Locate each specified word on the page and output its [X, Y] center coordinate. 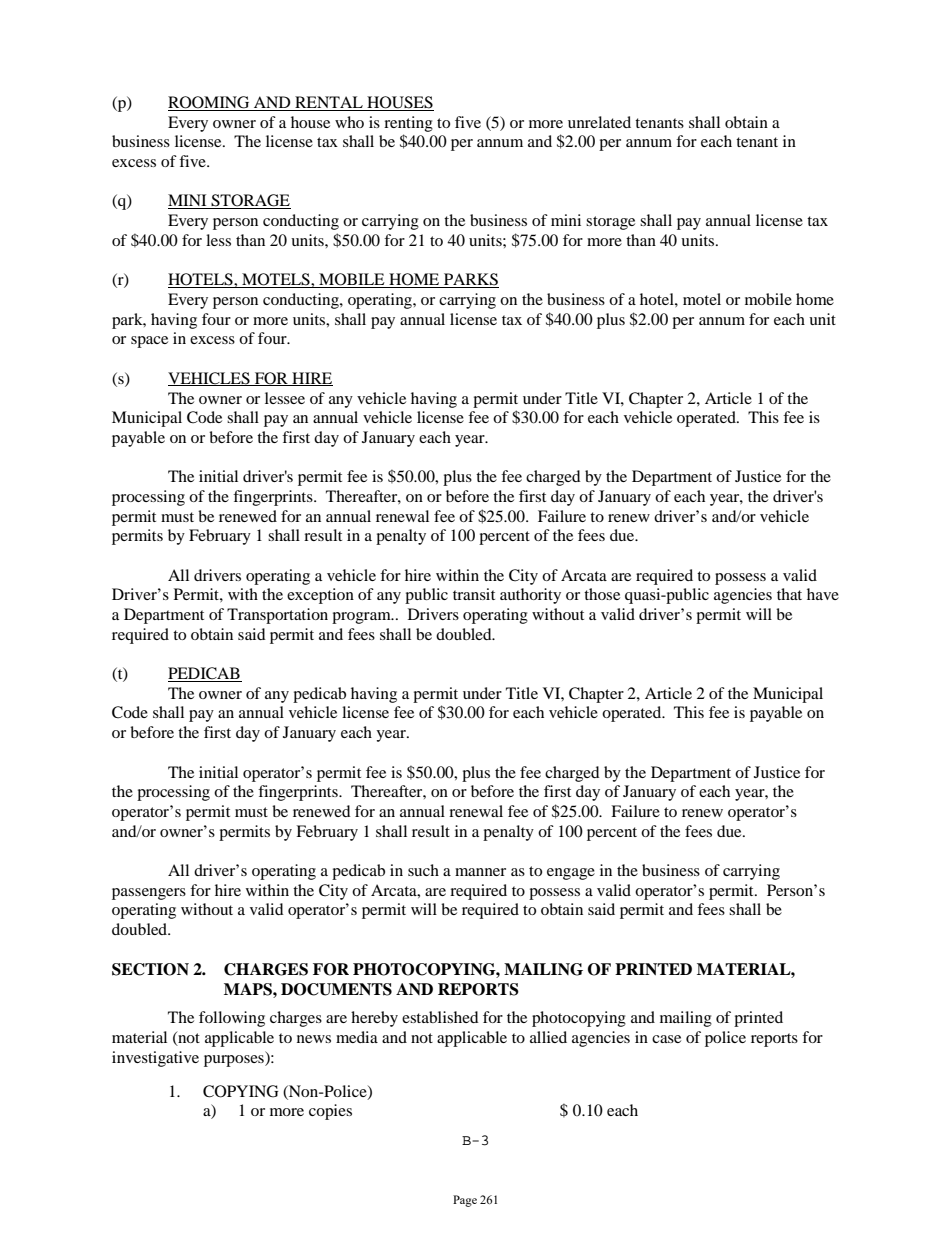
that [789, 594]
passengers [149, 894]
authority [530, 596]
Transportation [277, 616]
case [666, 1039]
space [149, 342]
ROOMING [210, 103]
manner [480, 872]
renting [408, 124]
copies [330, 1112]
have [823, 594]
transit [474, 594]
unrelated [599, 122]
